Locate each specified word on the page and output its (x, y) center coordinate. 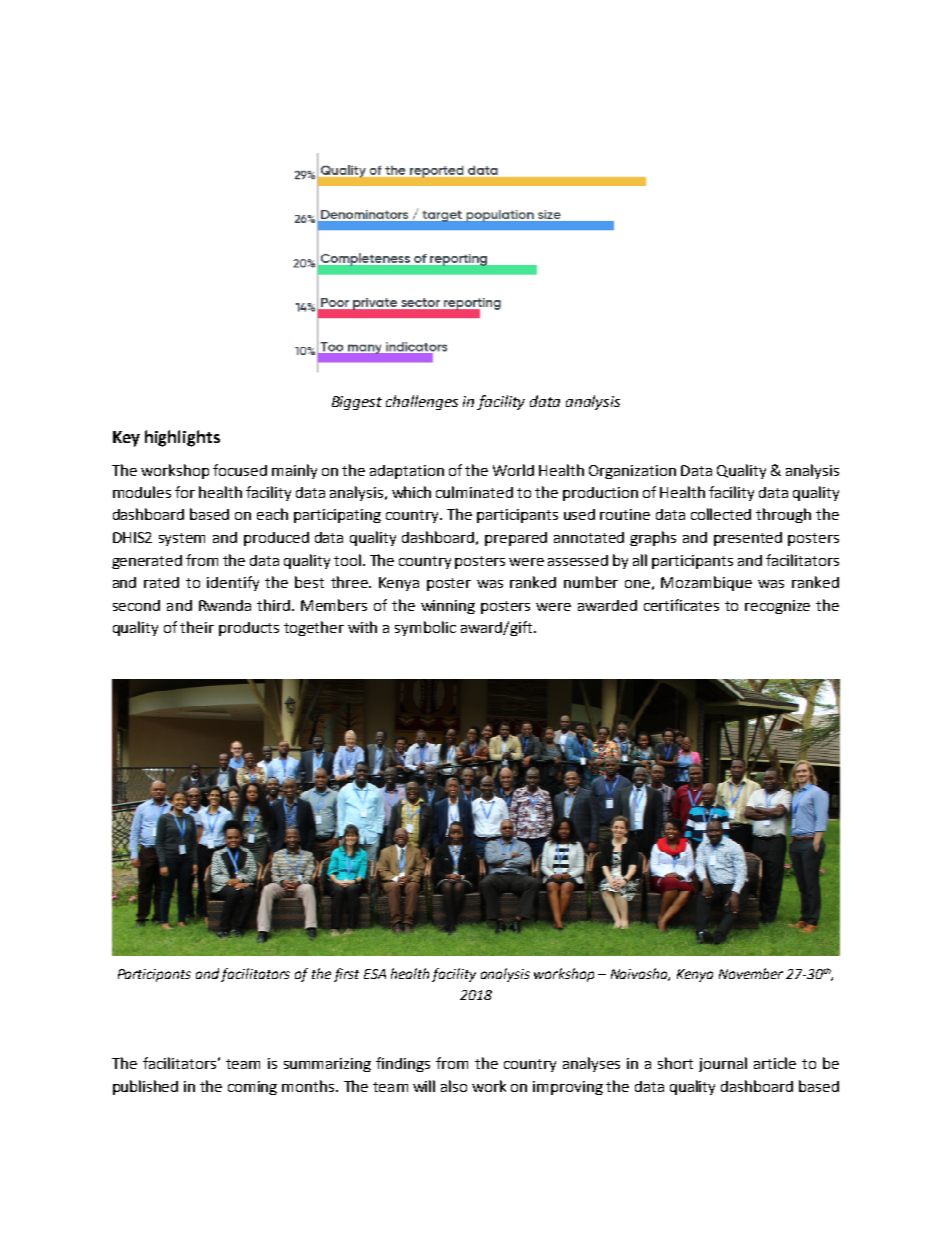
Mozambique (706, 583)
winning (448, 607)
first (346, 975)
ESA (375, 974)
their (197, 627)
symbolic (425, 628)
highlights (182, 438)
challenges (422, 402)
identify (233, 583)
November (751, 973)
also (454, 1086)
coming (252, 1088)
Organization (632, 472)
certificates (681, 605)
